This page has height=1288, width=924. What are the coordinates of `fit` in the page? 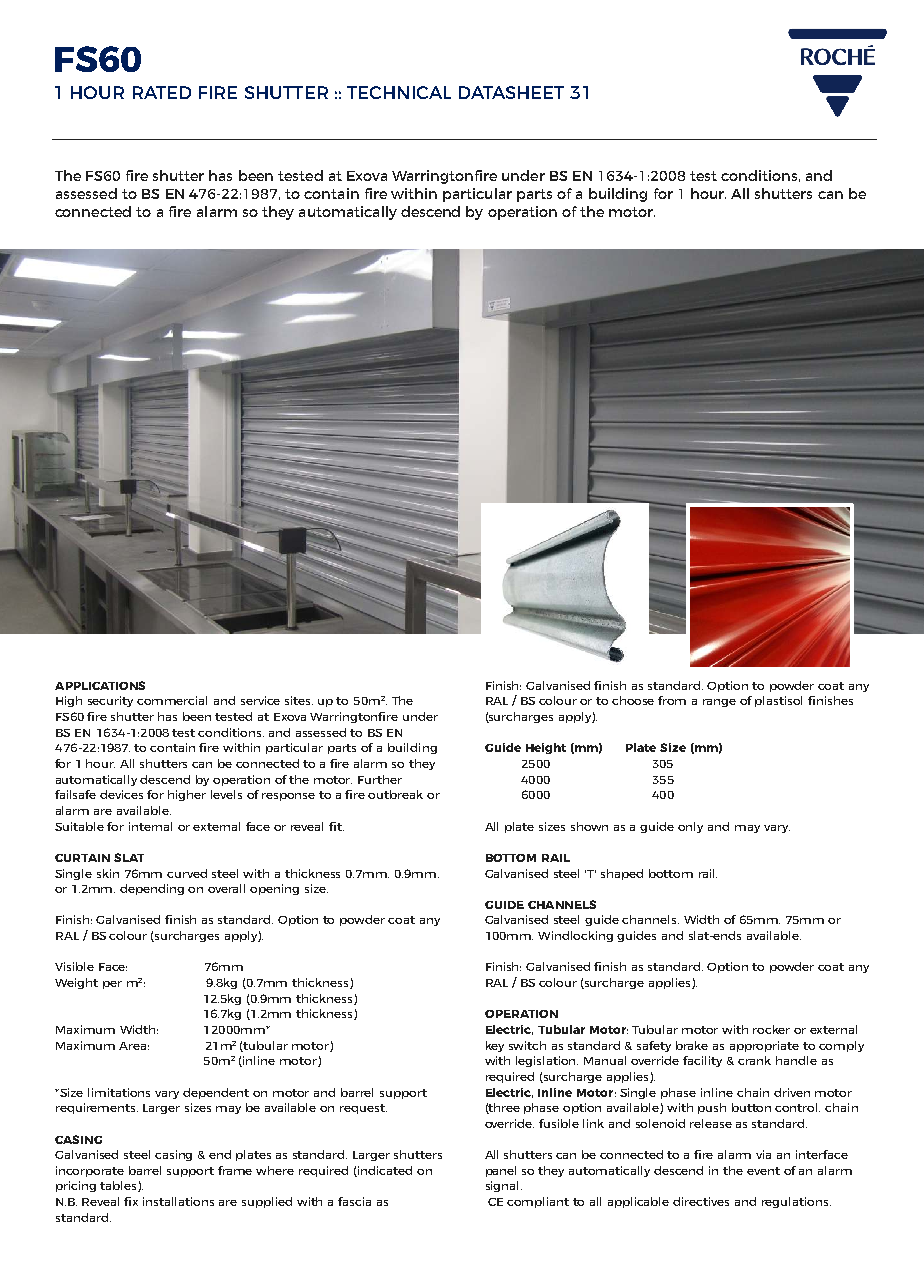 It's located at (336, 826).
